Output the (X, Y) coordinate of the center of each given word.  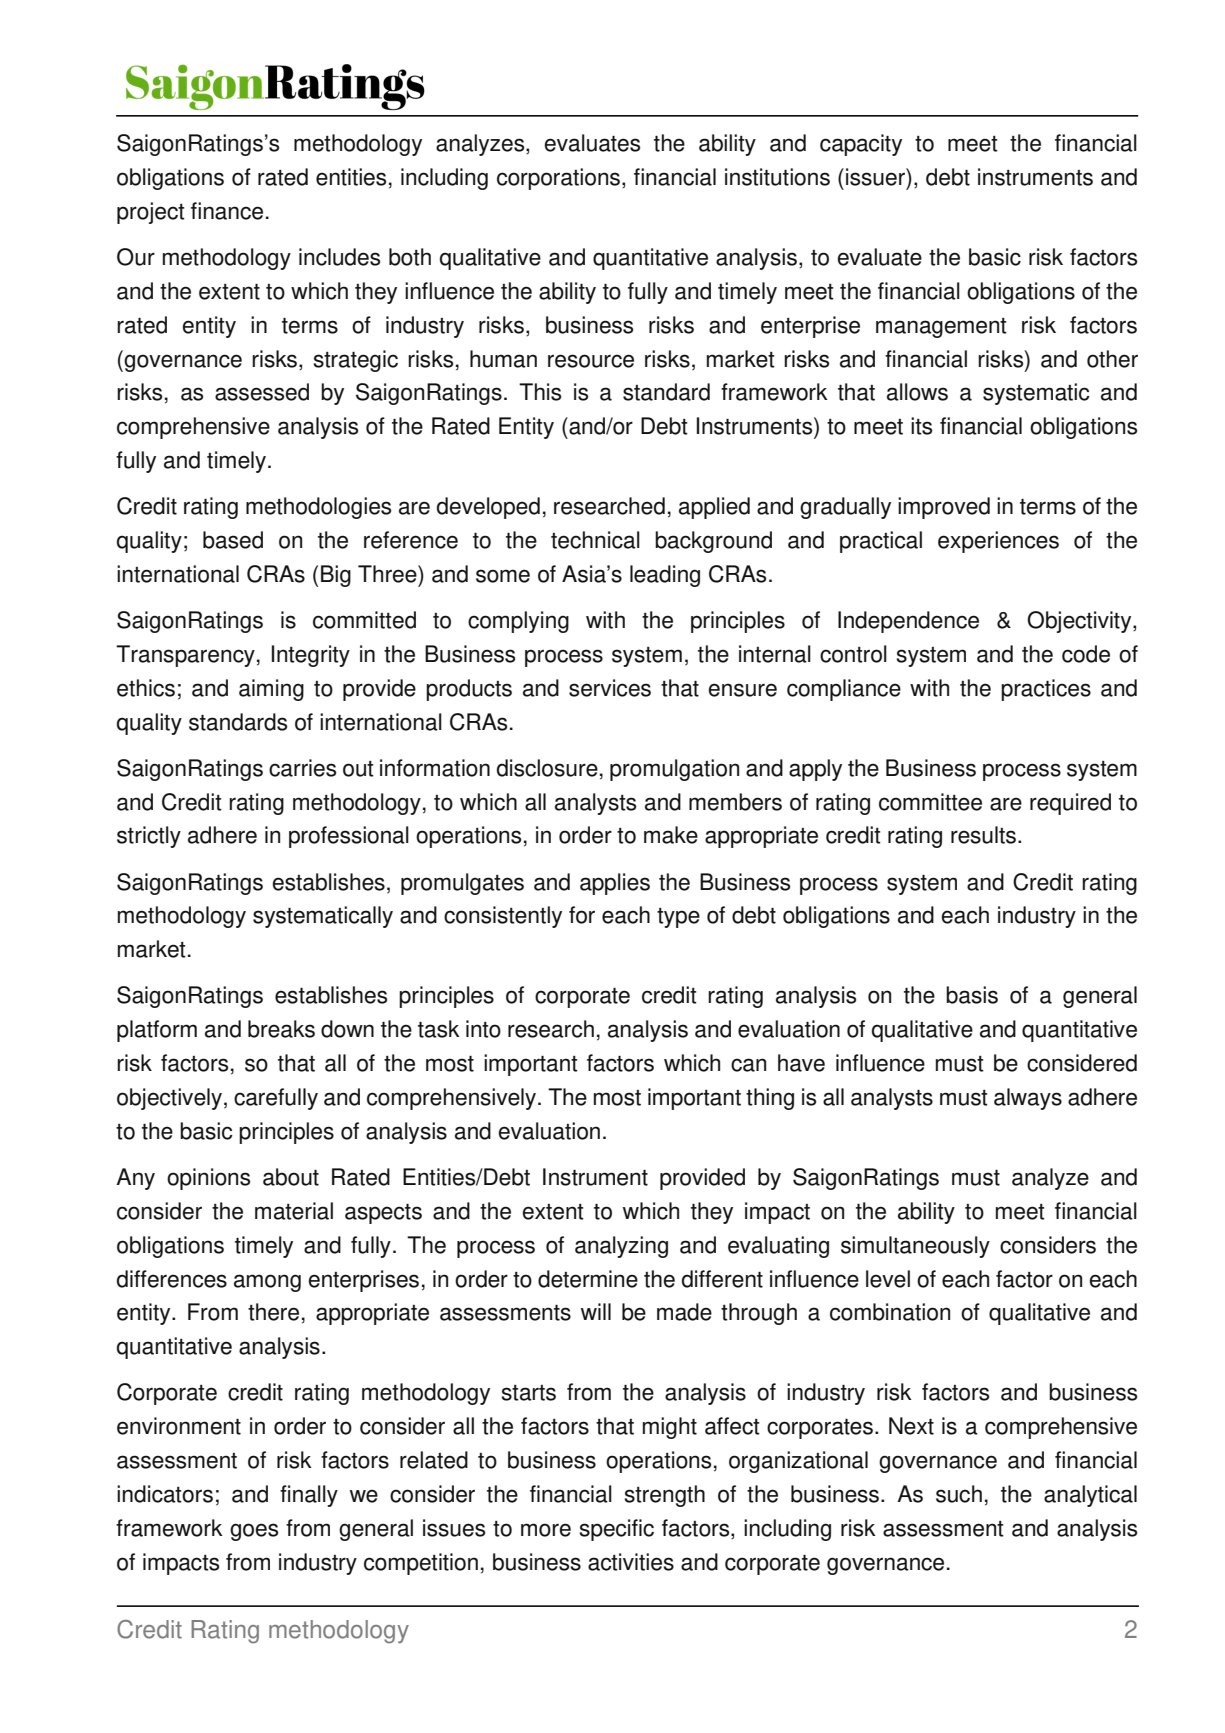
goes (254, 1532)
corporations (558, 179)
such (959, 1494)
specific (616, 1530)
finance (227, 211)
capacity (861, 145)
